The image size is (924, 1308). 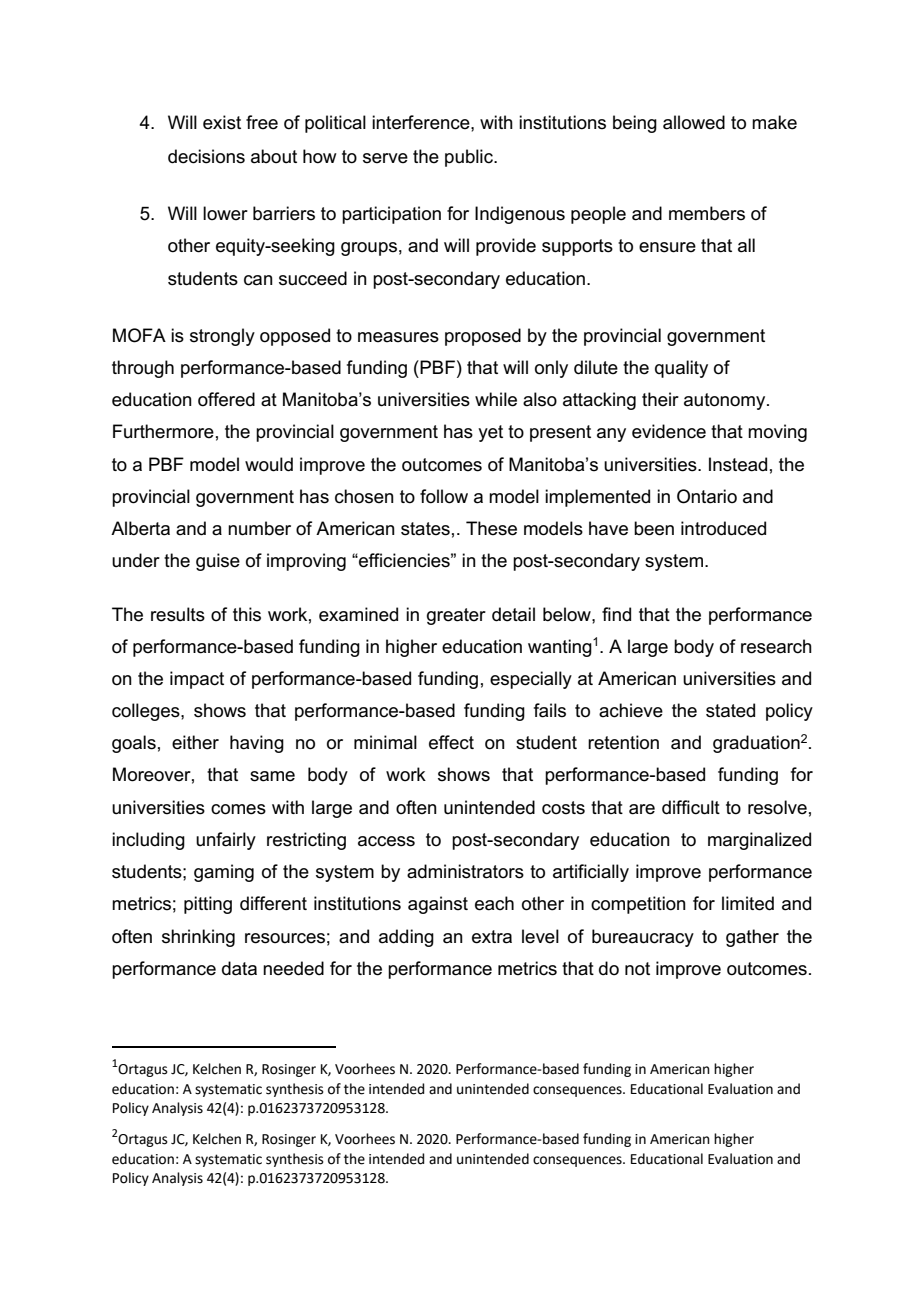 What do you see at coordinates (531, 680) in the screenshot?
I see `especially` at bounding box center [531, 680].
